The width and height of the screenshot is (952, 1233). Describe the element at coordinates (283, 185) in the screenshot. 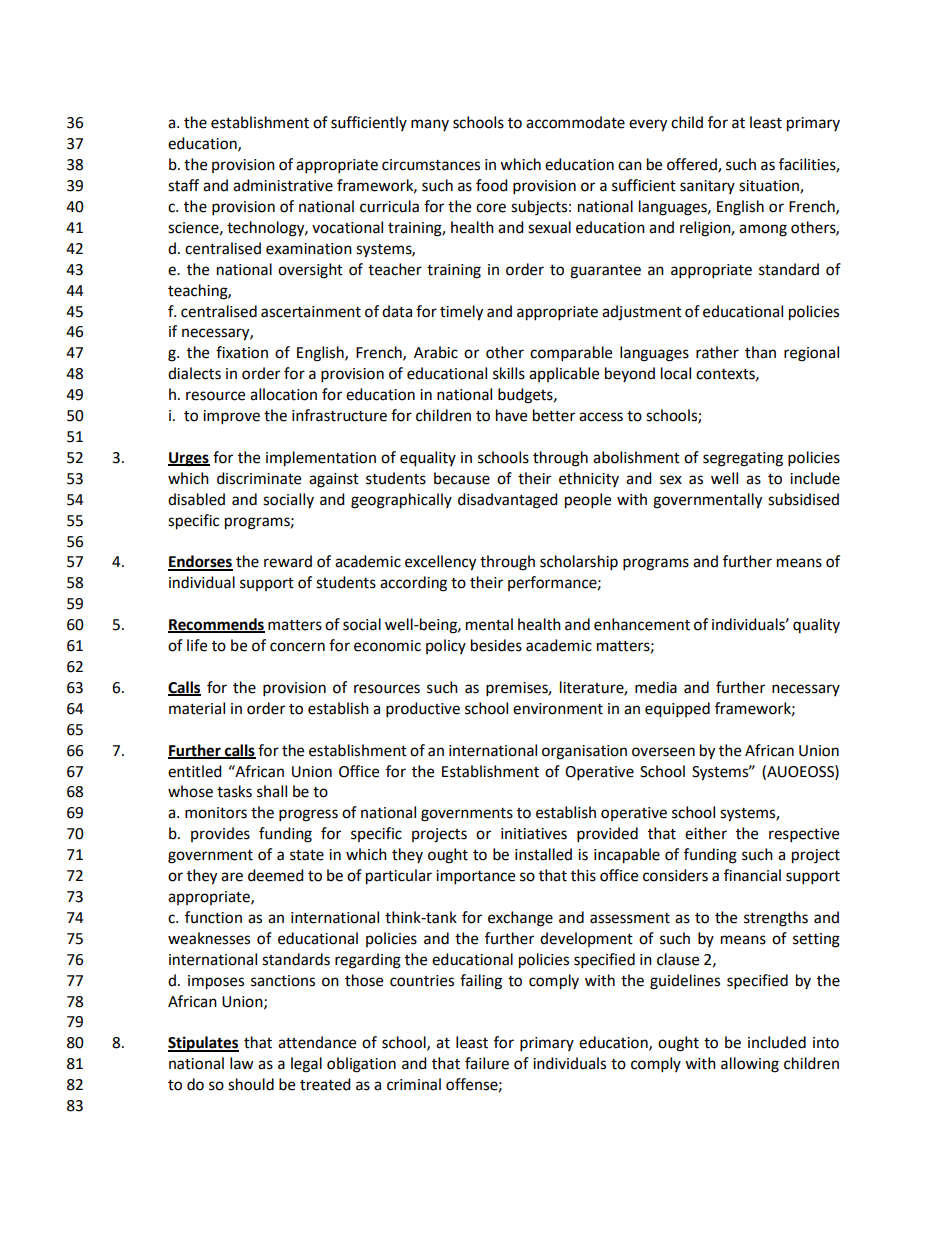

I see `administrative` at that location.
